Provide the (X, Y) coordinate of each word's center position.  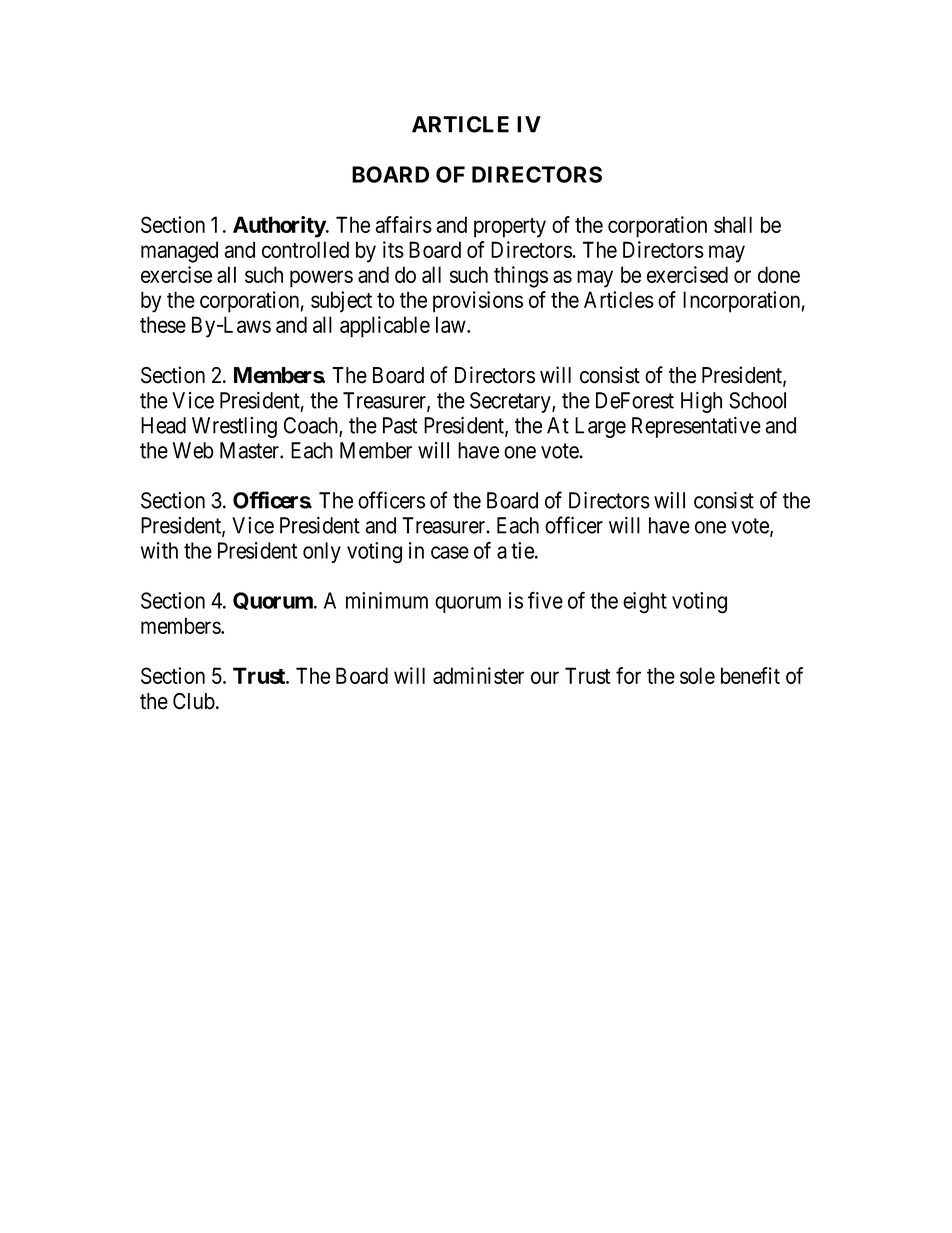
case (450, 552)
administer (478, 675)
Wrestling (234, 427)
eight (645, 603)
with (159, 550)
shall (733, 224)
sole (697, 675)
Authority (280, 227)
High (701, 402)
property (510, 228)
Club (194, 701)
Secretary (511, 402)
